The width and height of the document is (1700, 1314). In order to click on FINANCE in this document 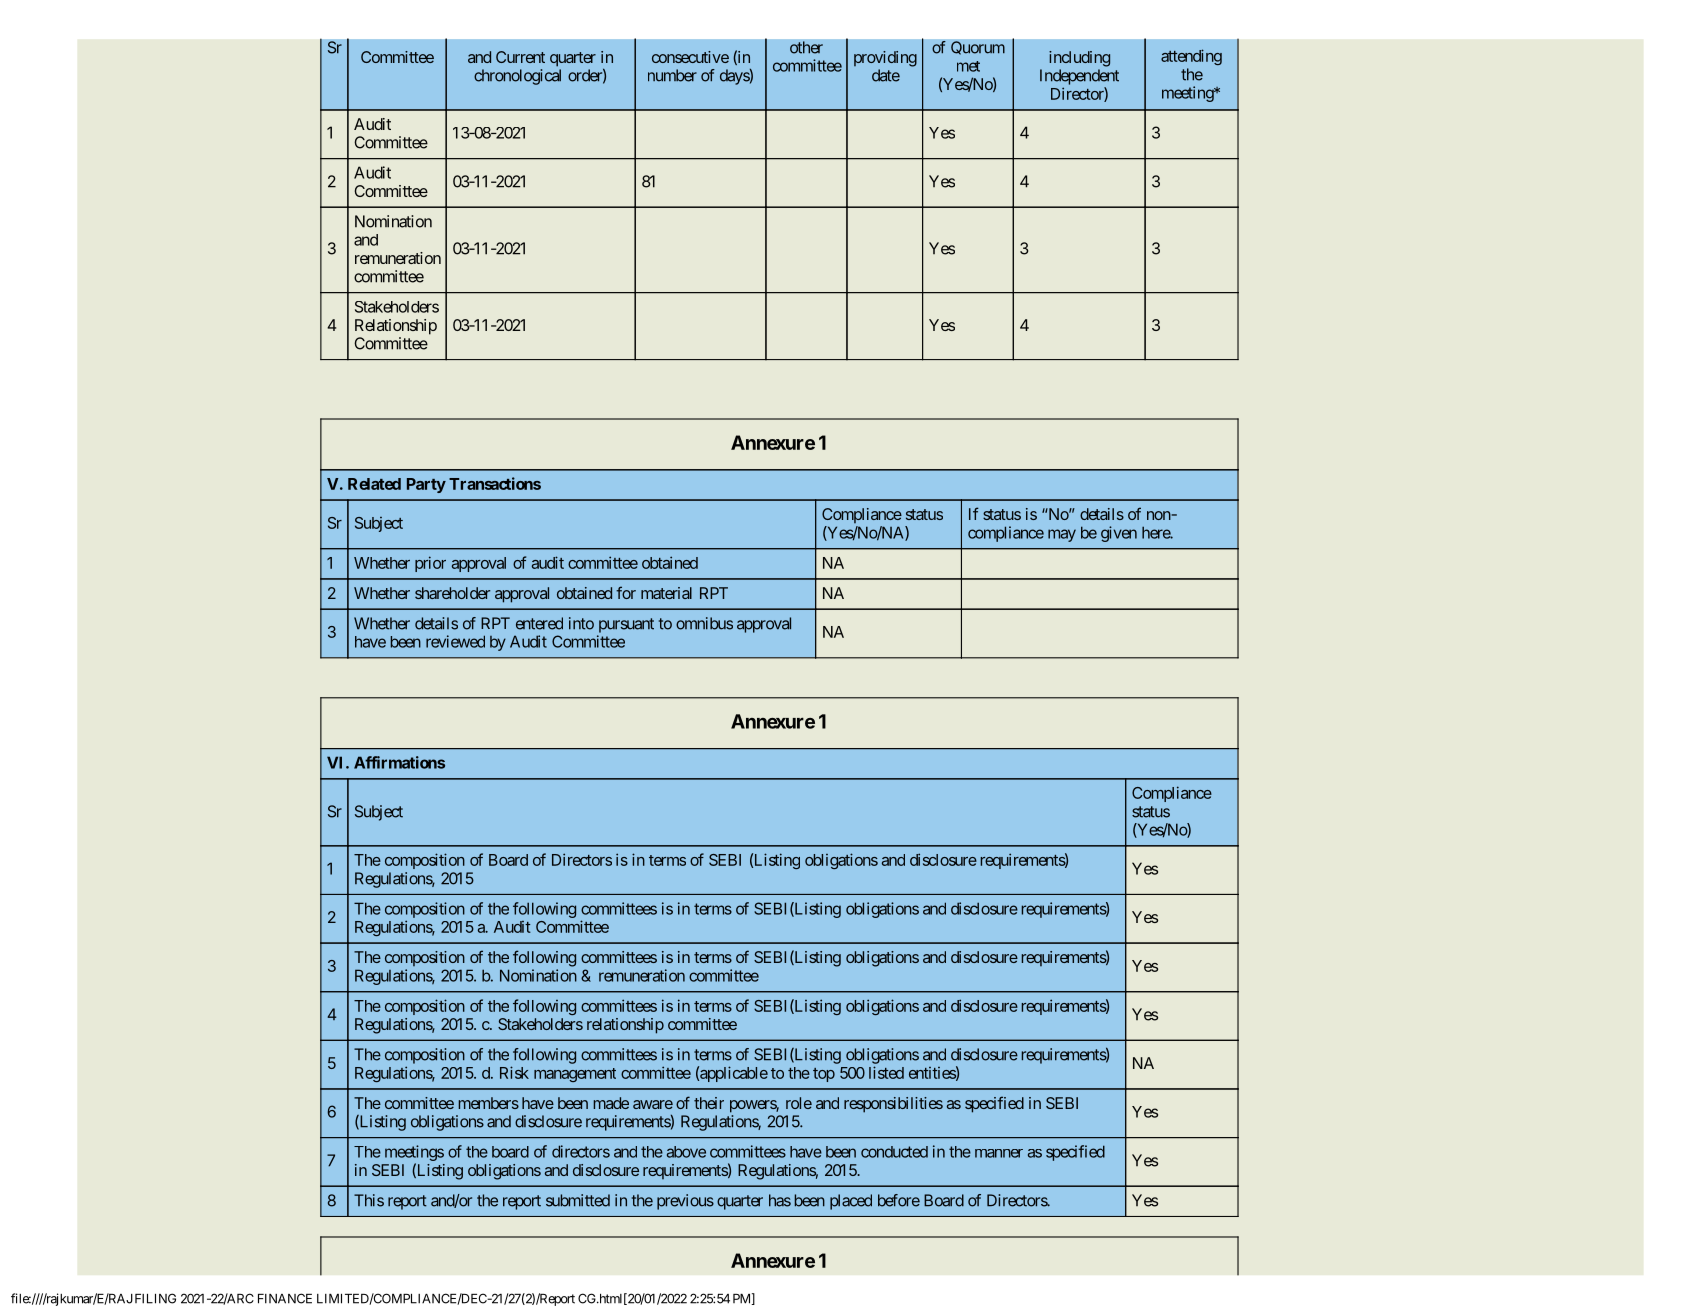, I will do `click(285, 1298)`.
